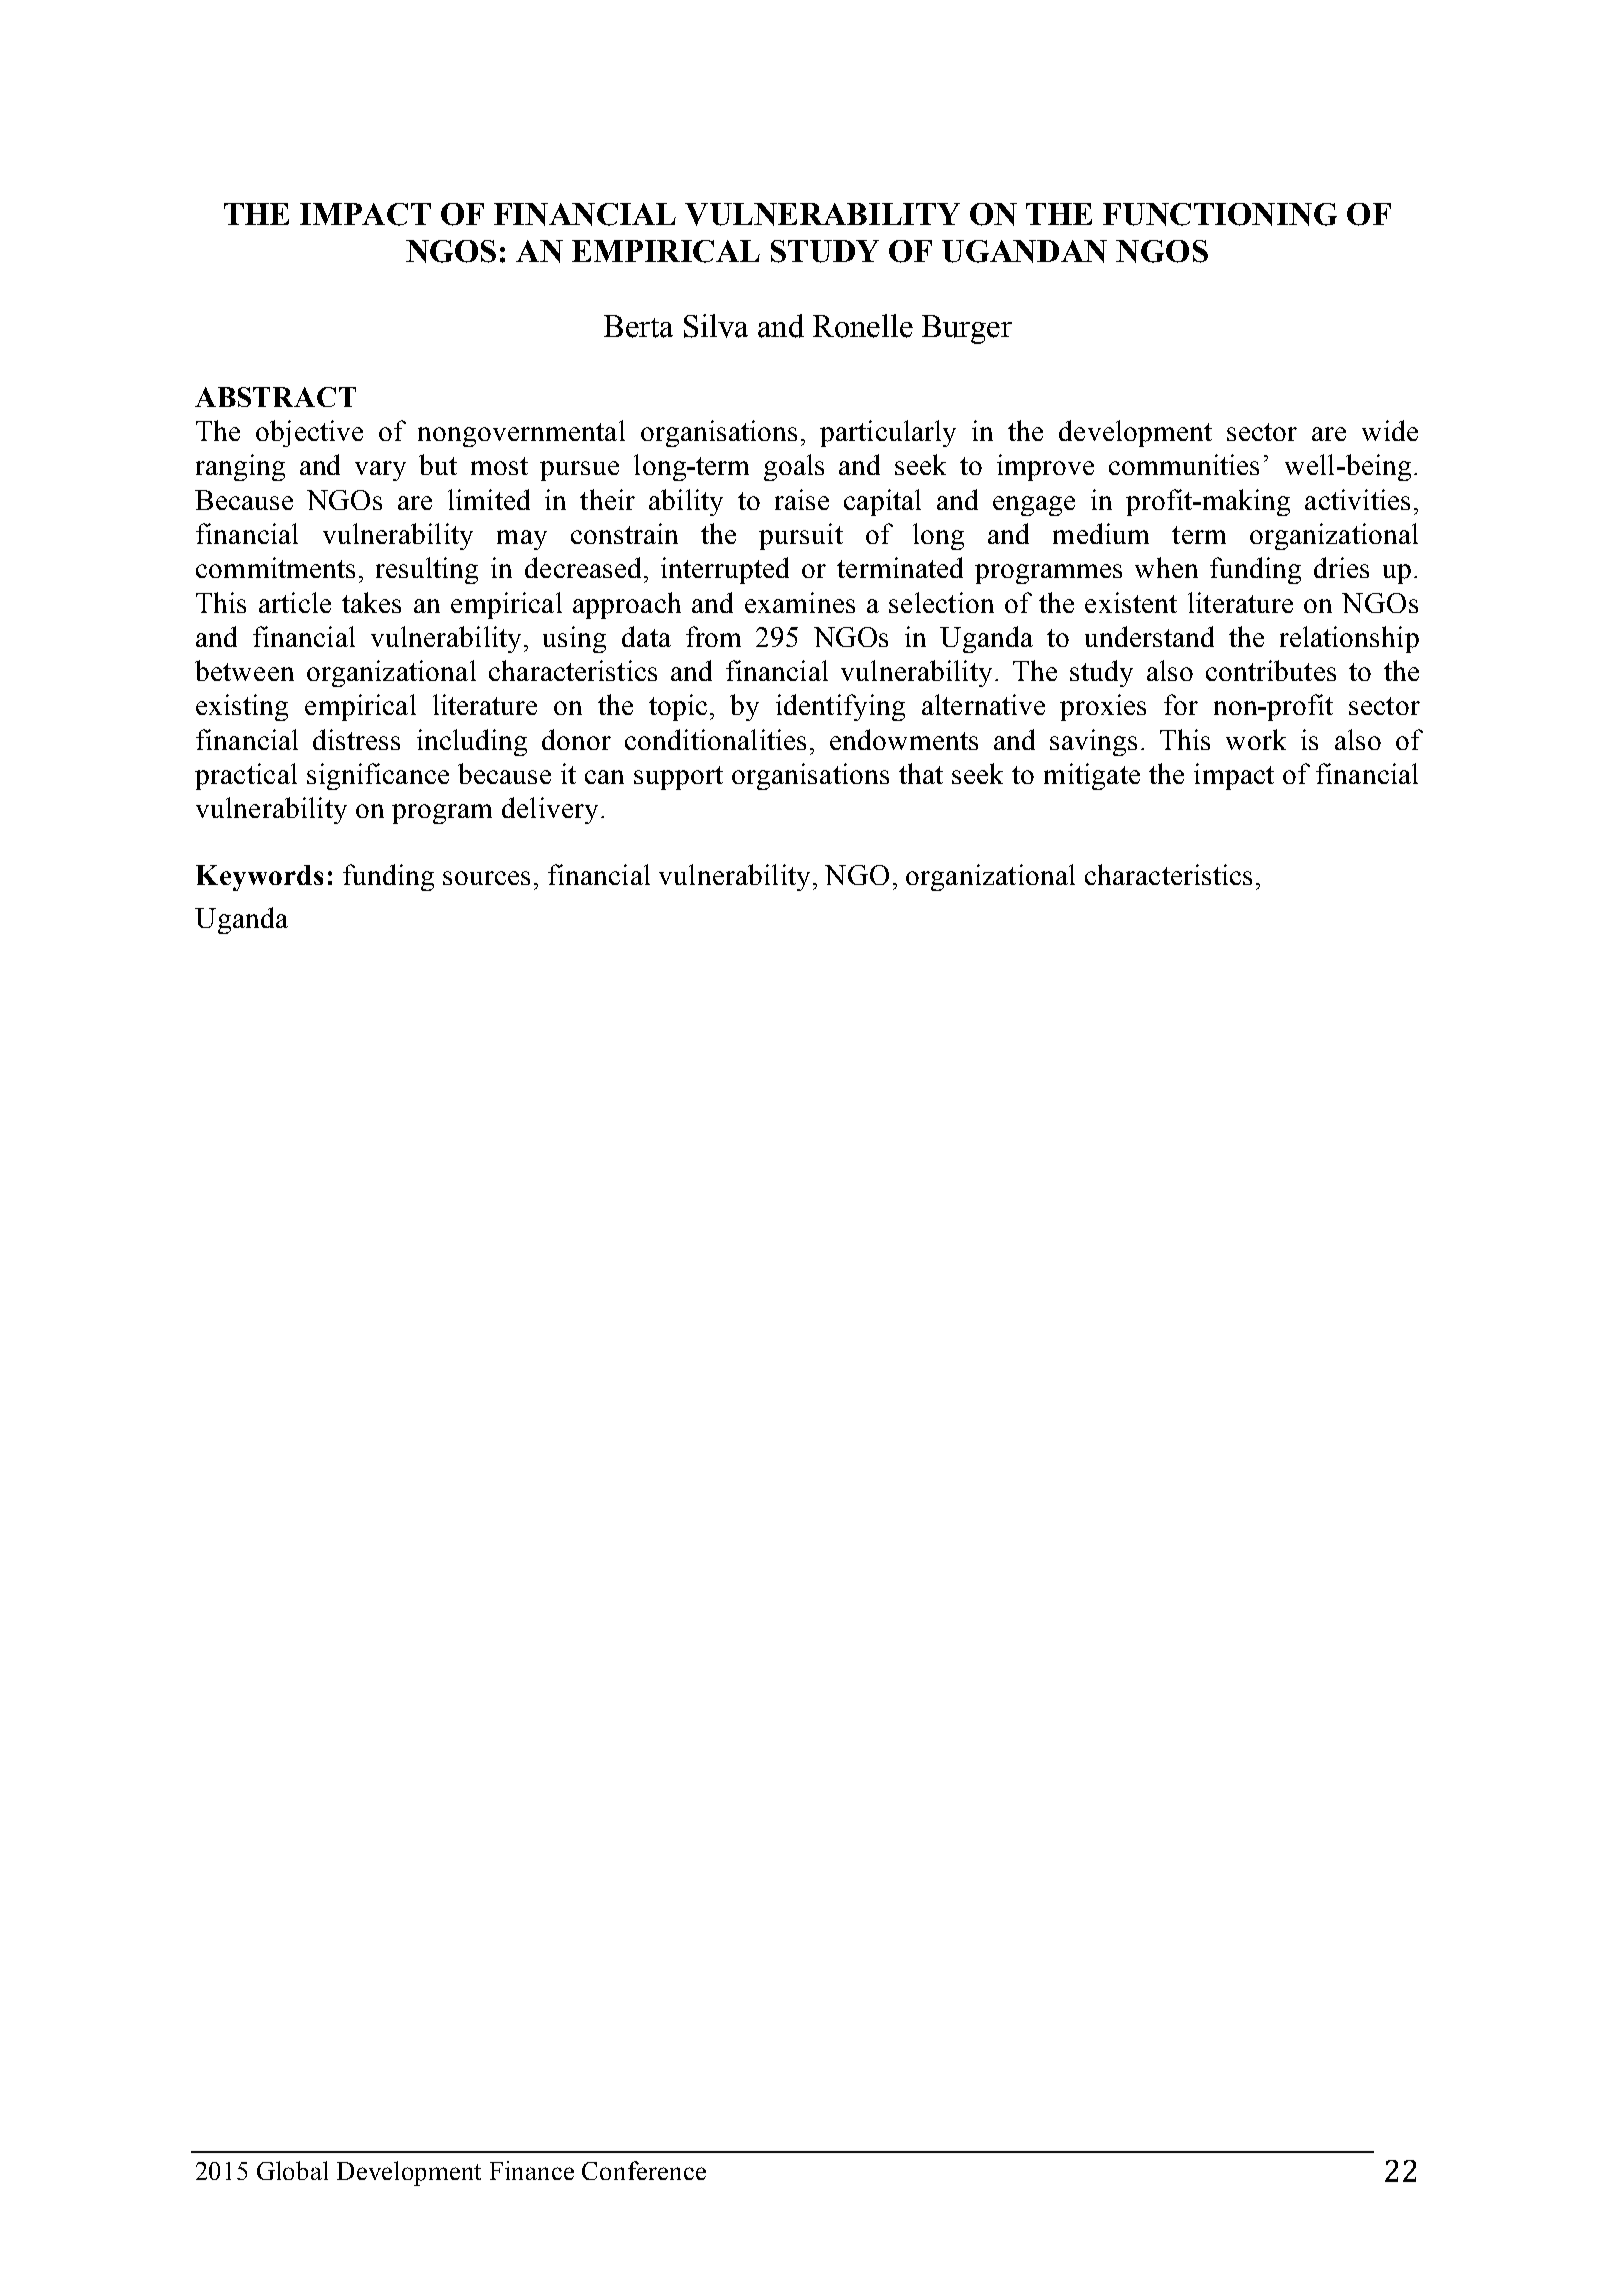  Describe the element at coordinates (275, 397) in the screenshot. I see `ABSTRACT` at that location.
